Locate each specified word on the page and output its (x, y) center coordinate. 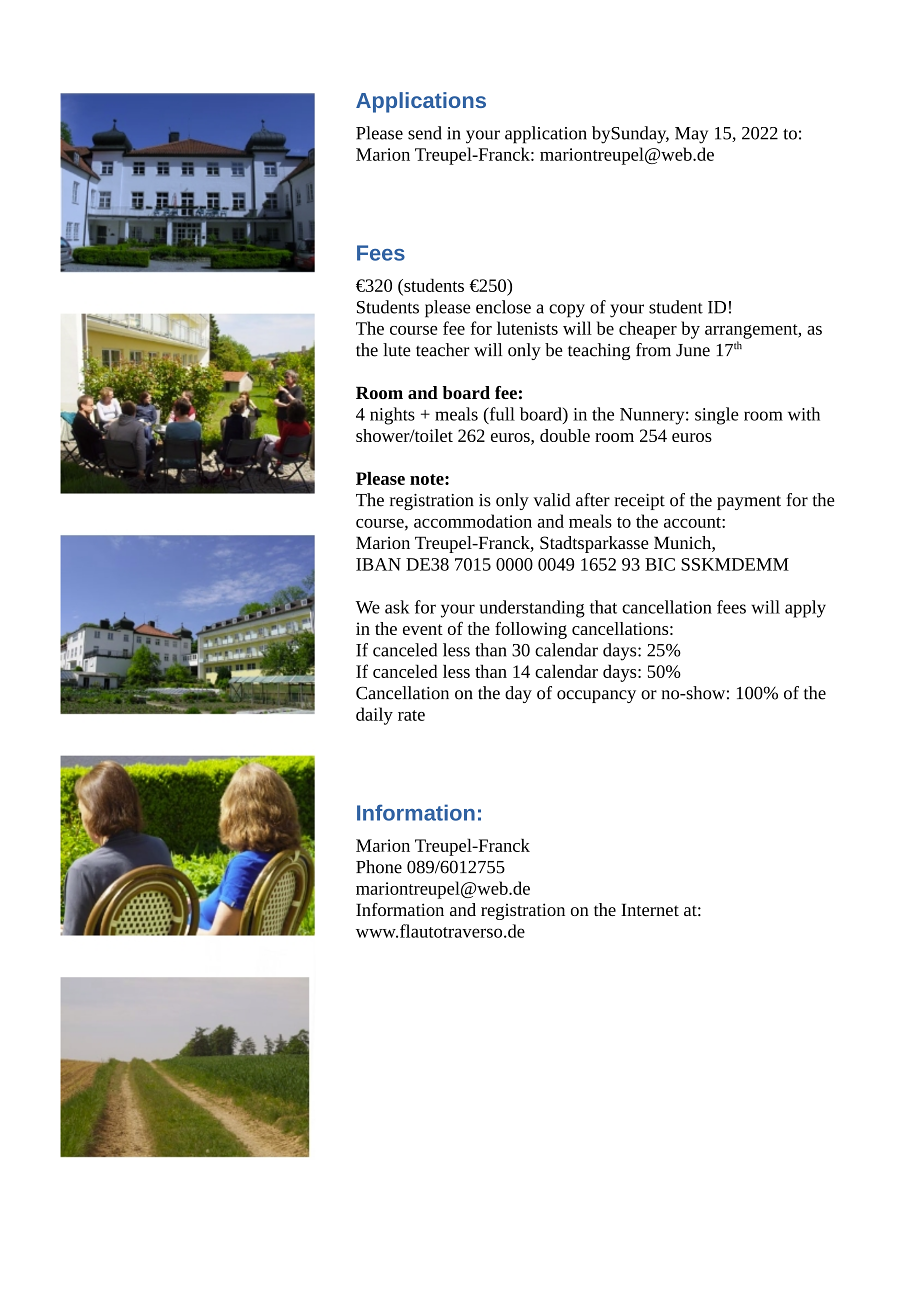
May (691, 135)
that (603, 607)
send (425, 133)
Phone (379, 867)
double (565, 435)
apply (805, 609)
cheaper (648, 330)
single (717, 416)
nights (392, 416)
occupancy (596, 696)
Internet (650, 909)
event (423, 629)
